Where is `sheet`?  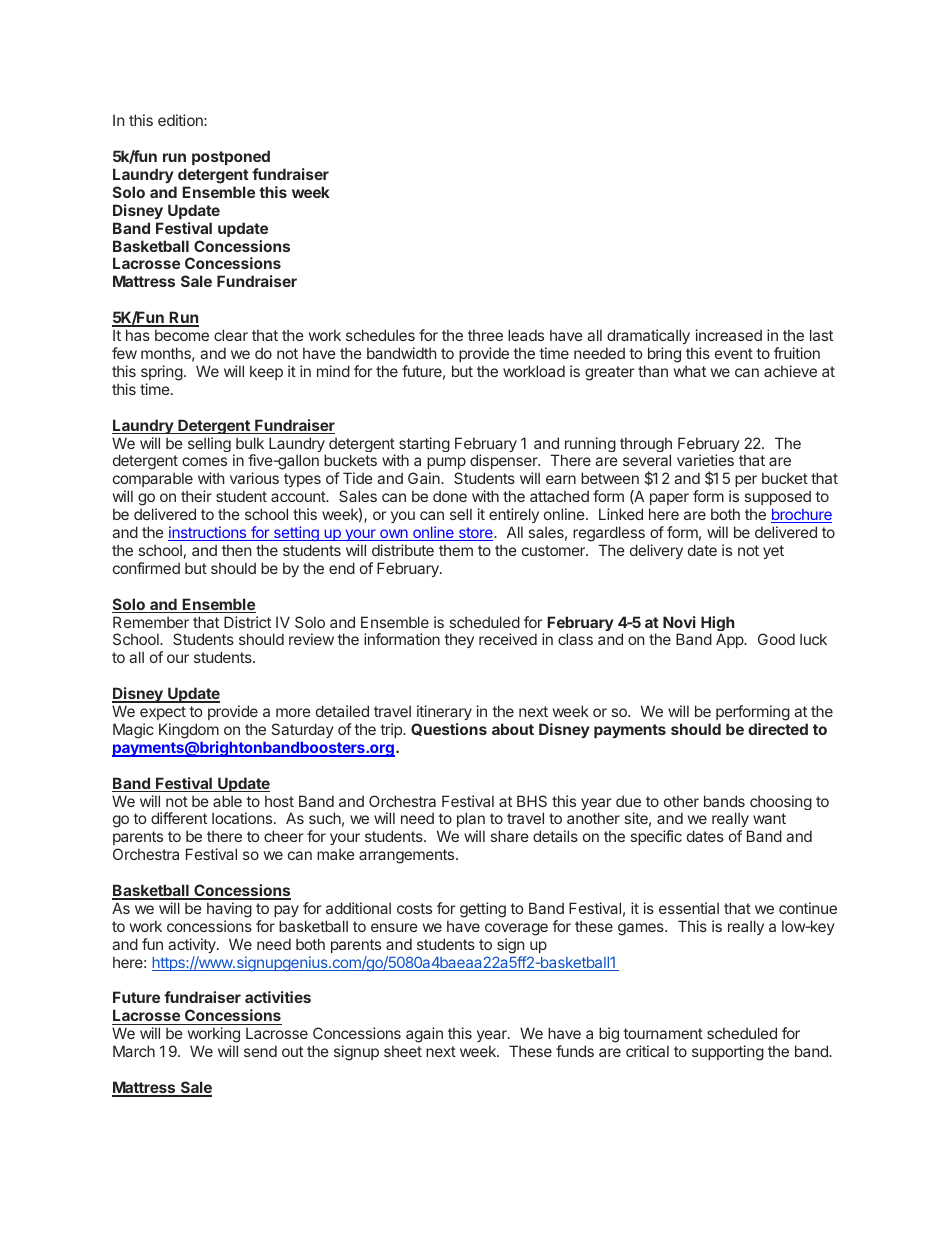 sheet is located at coordinates (403, 1051).
